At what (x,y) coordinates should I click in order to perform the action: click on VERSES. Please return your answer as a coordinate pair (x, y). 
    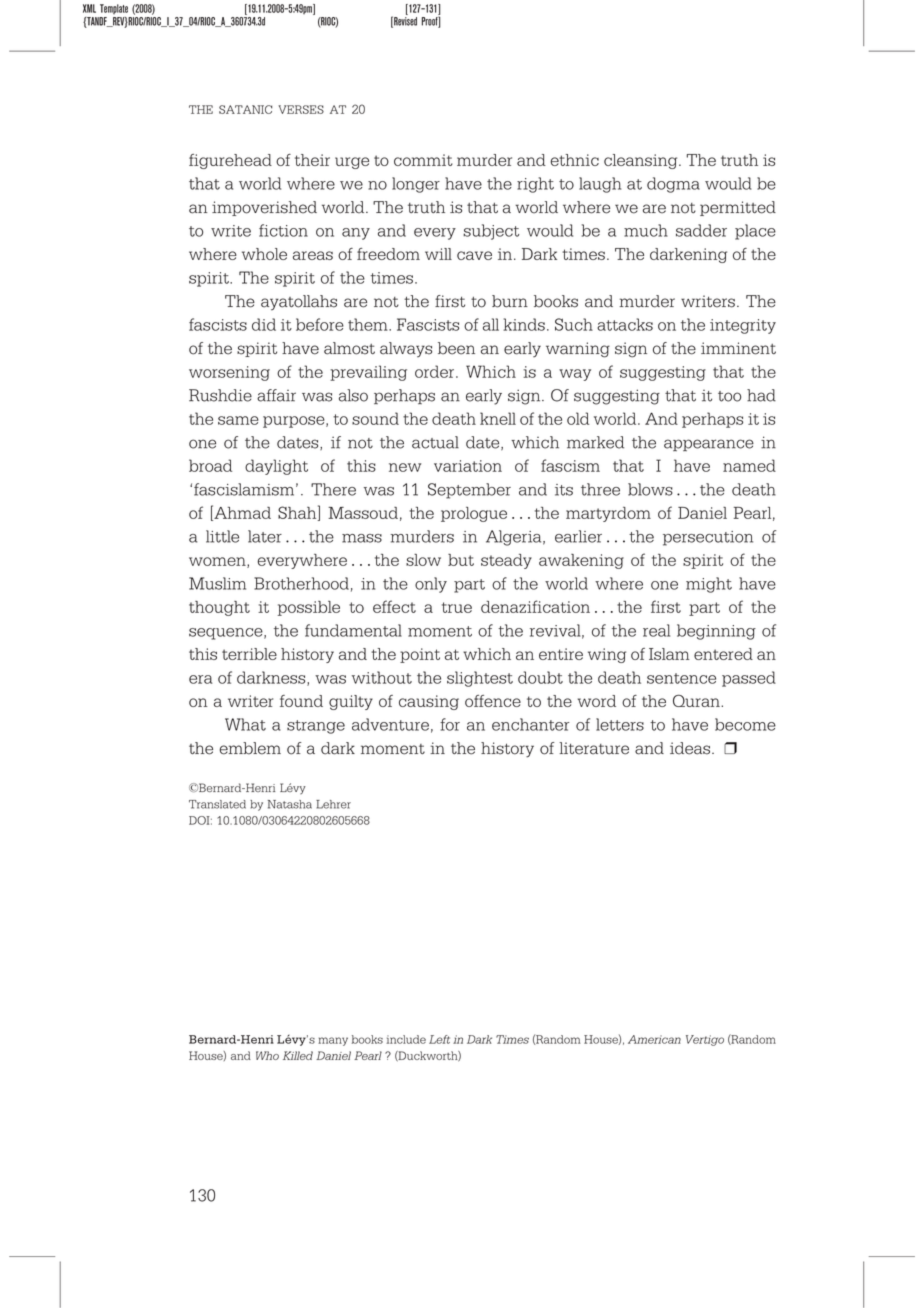
    Looking at the image, I should click on (301, 109).
